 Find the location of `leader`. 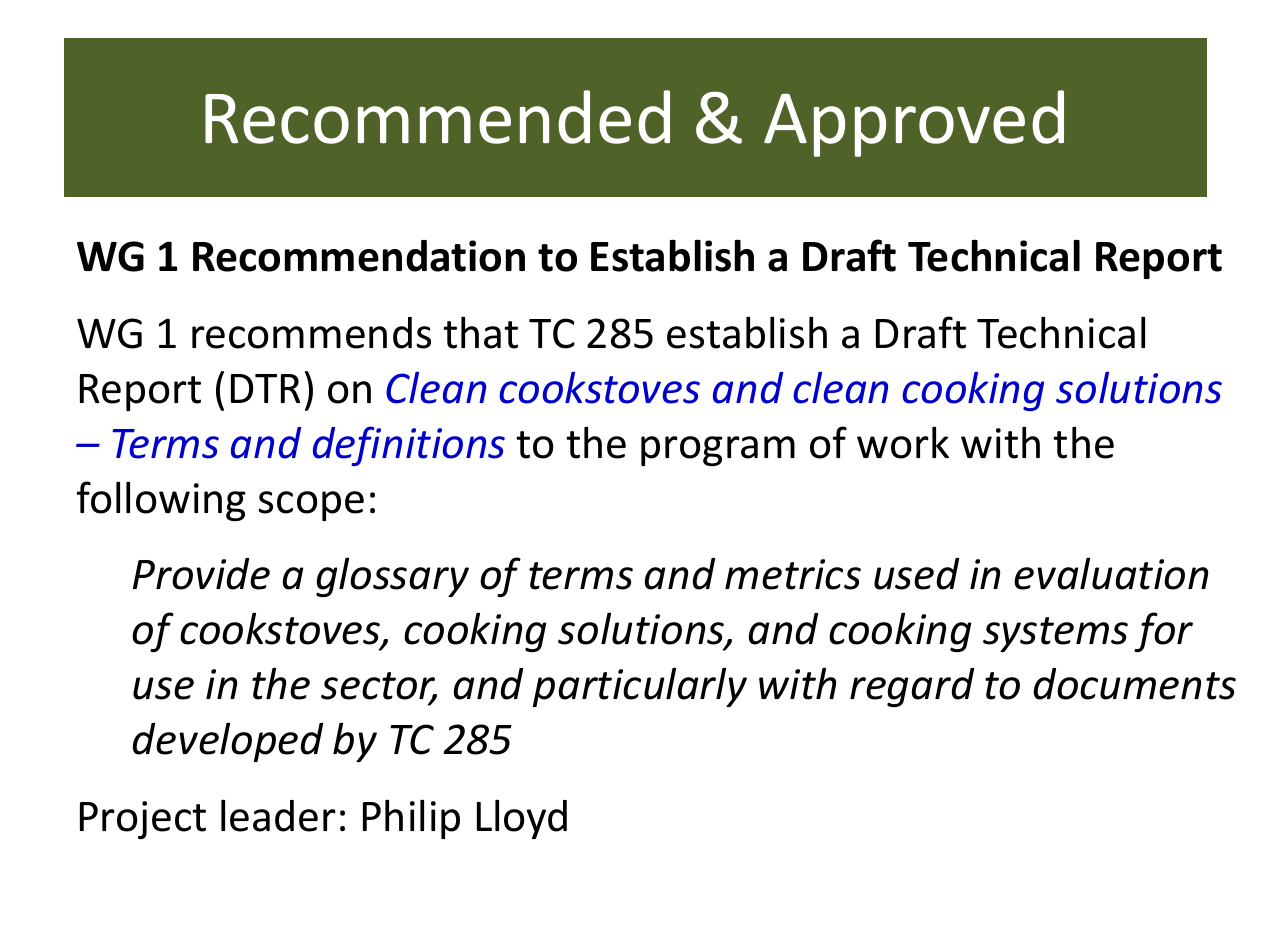

leader is located at coordinates (278, 815).
